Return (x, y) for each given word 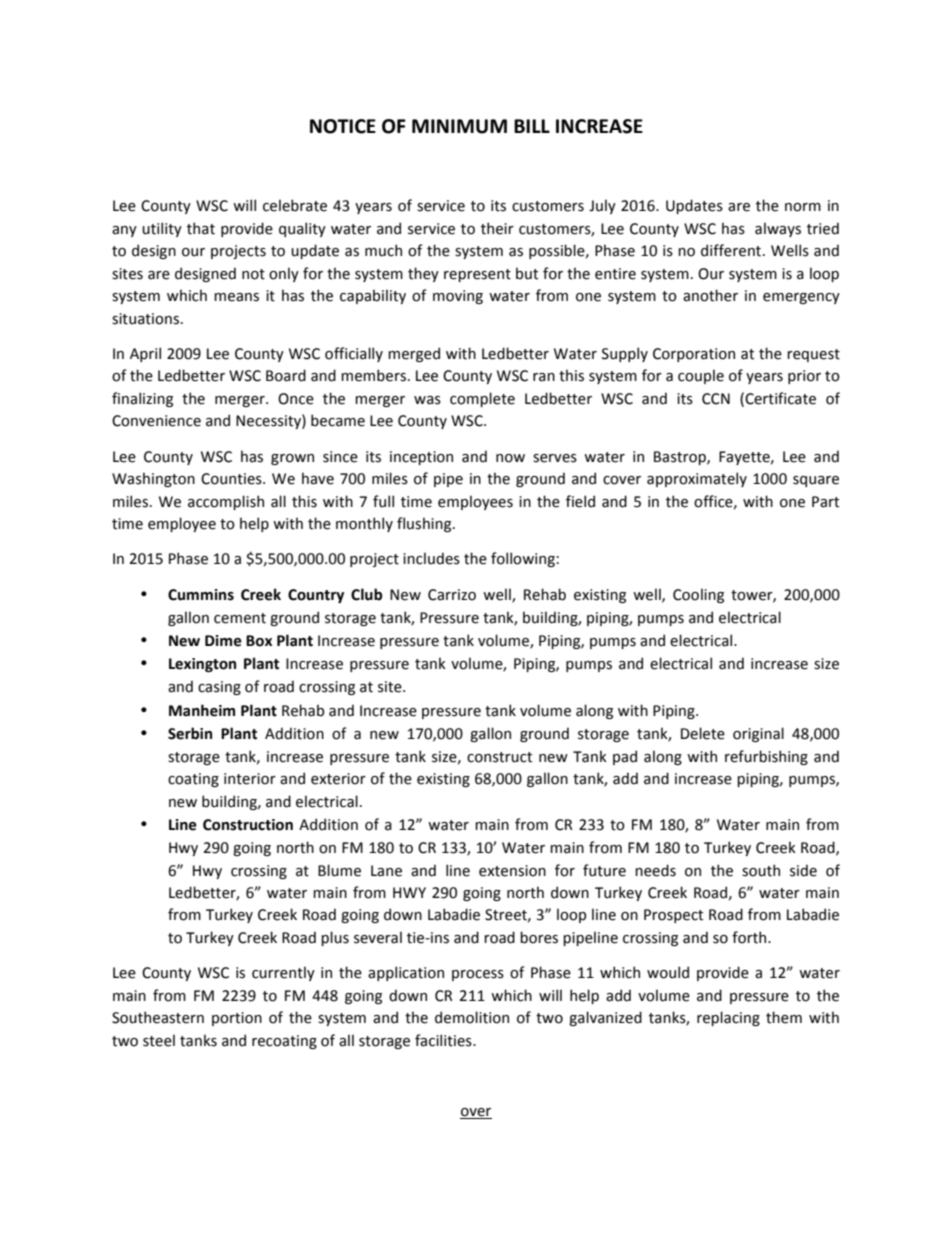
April (145, 354)
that (201, 228)
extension (512, 871)
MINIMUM (459, 126)
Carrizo (452, 595)
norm (803, 207)
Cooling (698, 595)
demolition (472, 1017)
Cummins (201, 595)
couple (701, 376)
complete (482, 399)
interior (250, 779)
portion (237, 1019)
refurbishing (766, 757)
